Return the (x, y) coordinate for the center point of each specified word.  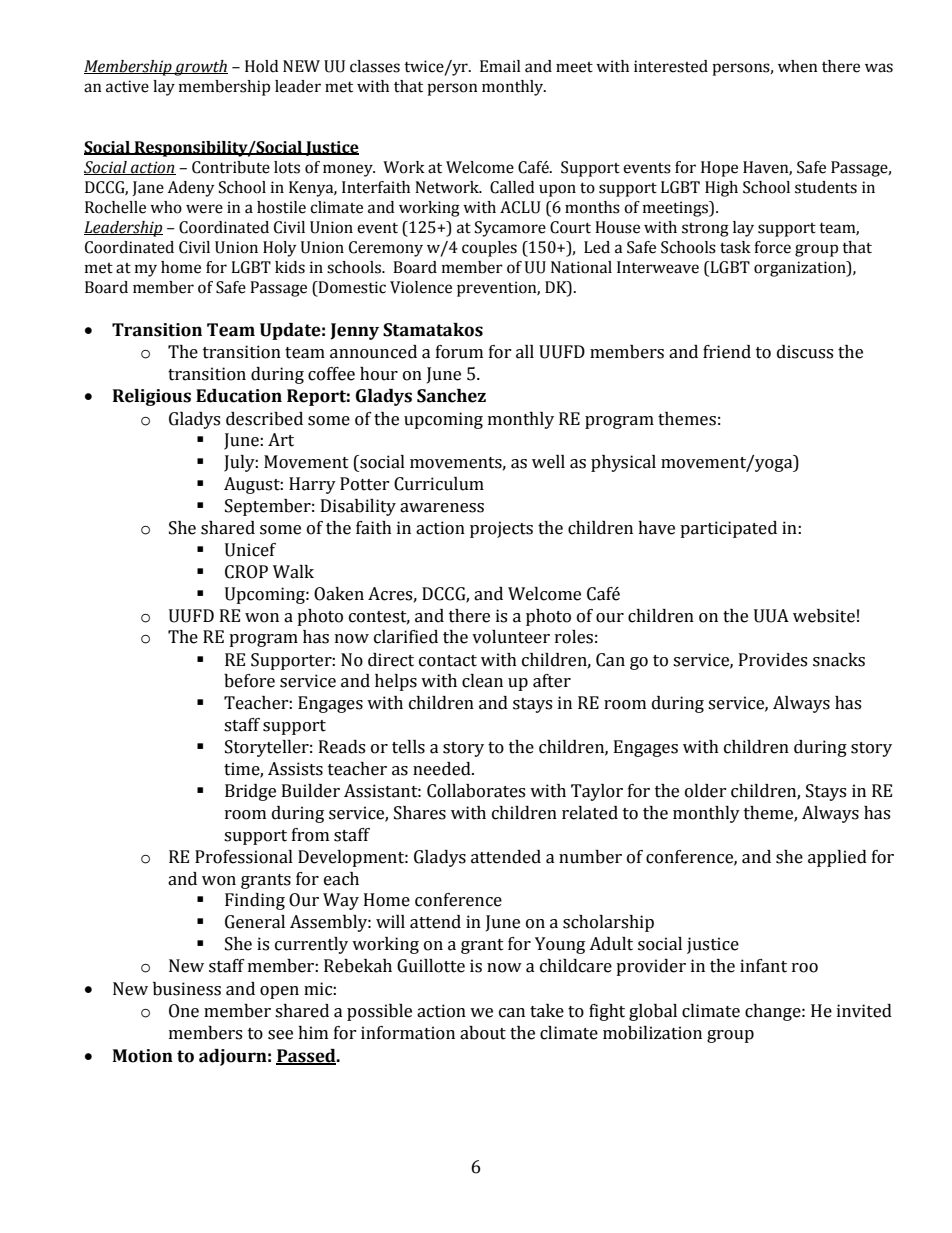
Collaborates (476, 791)
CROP (246, 572)
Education (239, 396)
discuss (805, 352)
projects (501, 529)
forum (459, 352)
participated (728, 529)
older (706, 791)
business (187, 989)
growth (200, 68)
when (798, 66)
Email (500, 66)
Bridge (250, 792)
